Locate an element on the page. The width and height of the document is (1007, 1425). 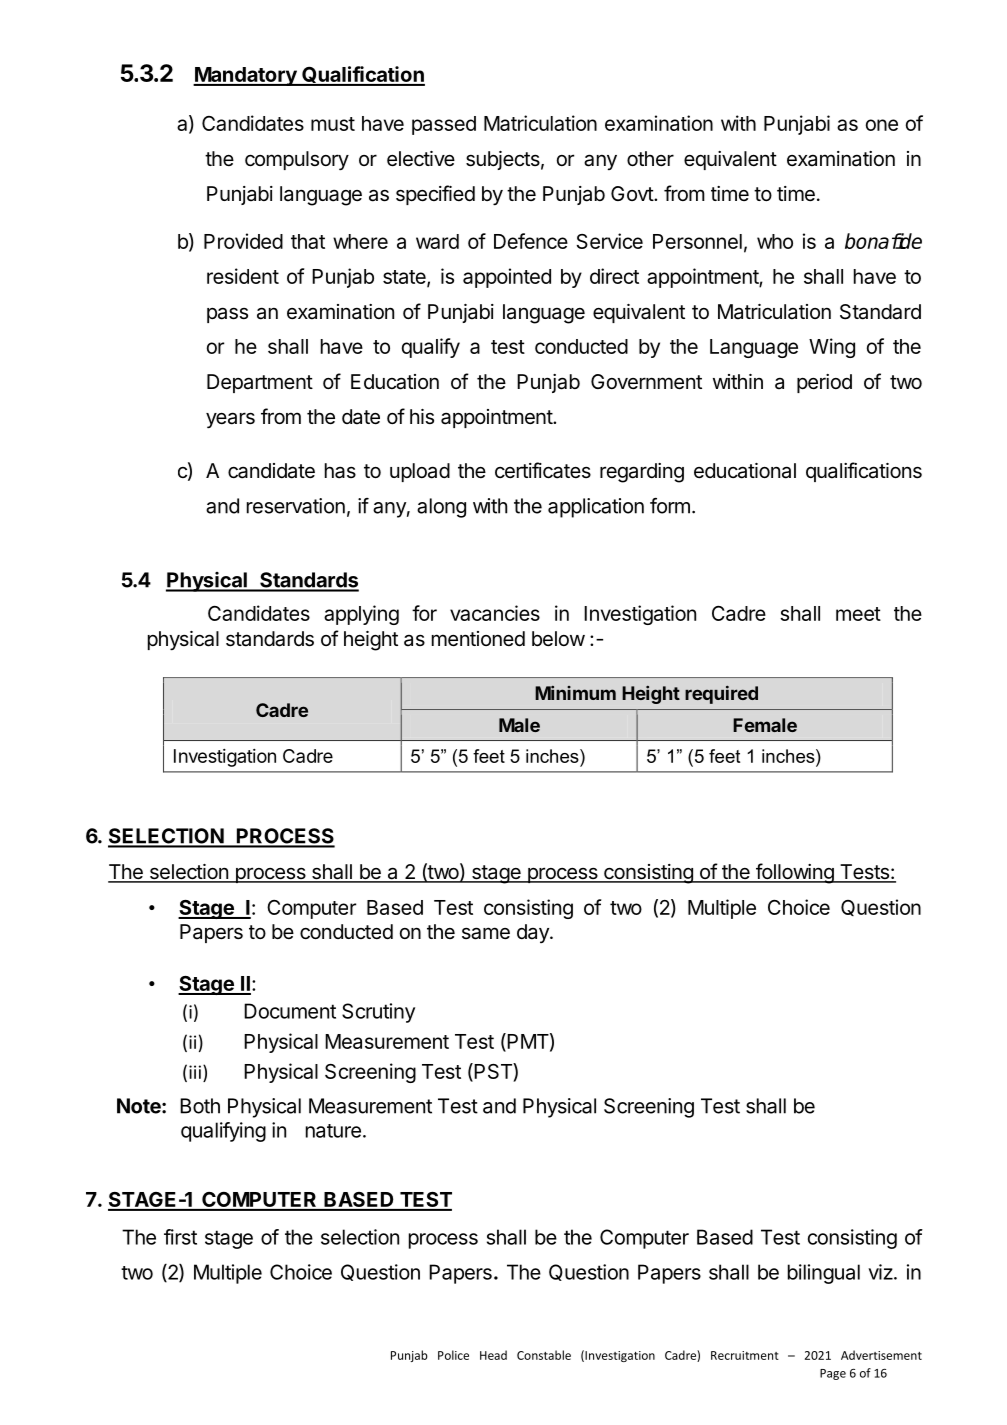
Minimum is located at coordinates (575, 693).
